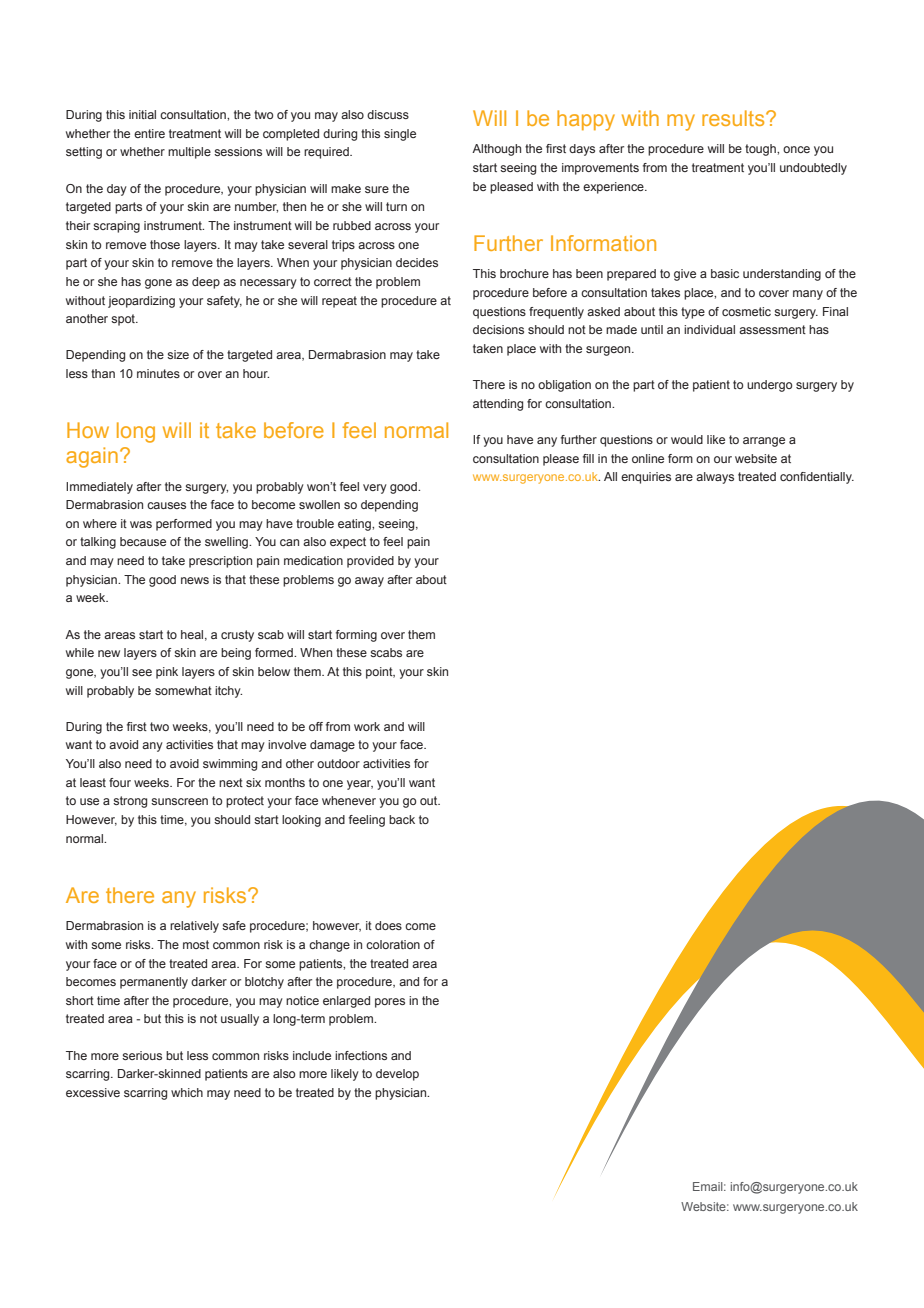  Describe the element at coordinates (761, 150) in the screenshot. I see `tough` at that location.
